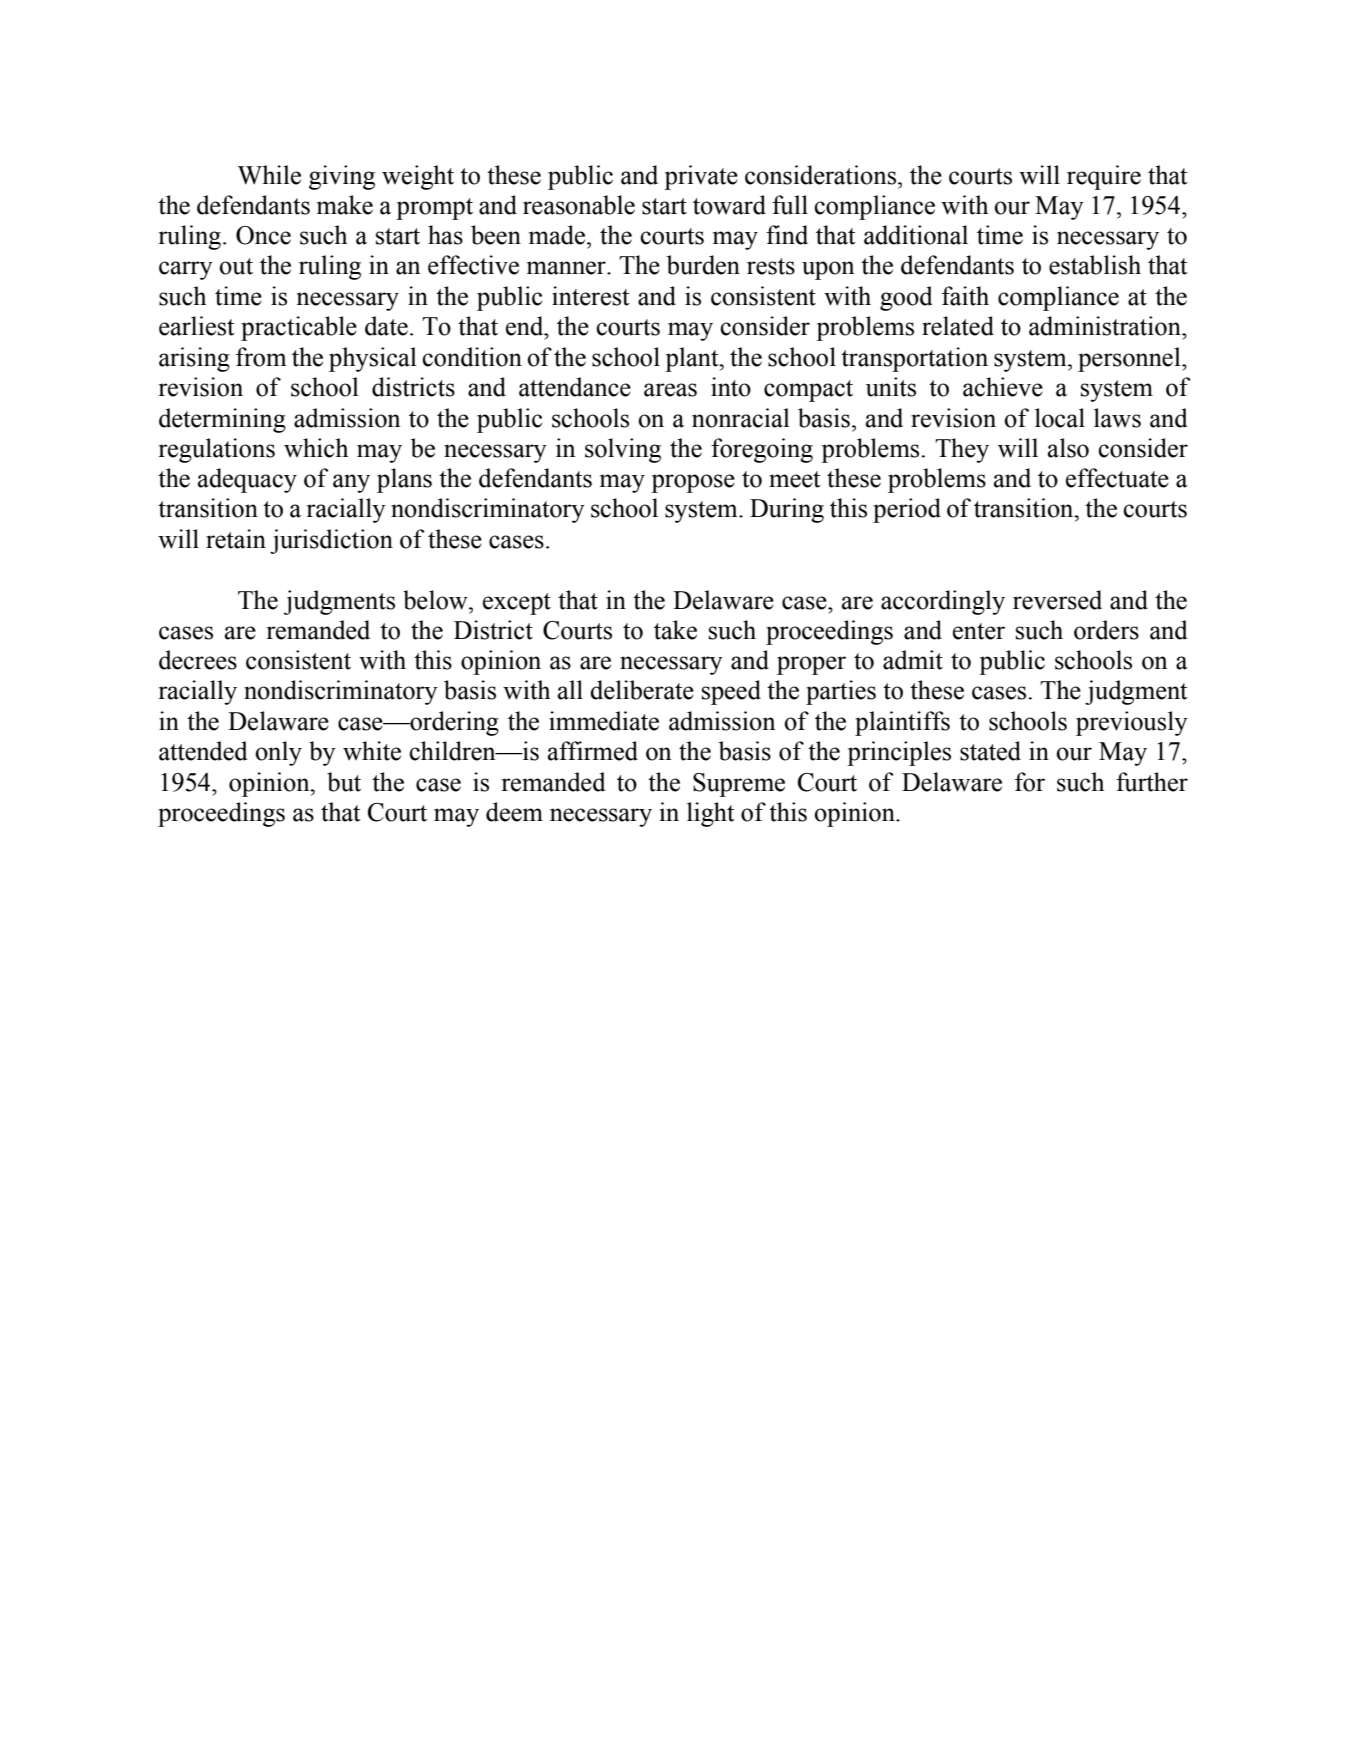 The image size is (1346, 1742). I want to click on make, so click(345, 205).
